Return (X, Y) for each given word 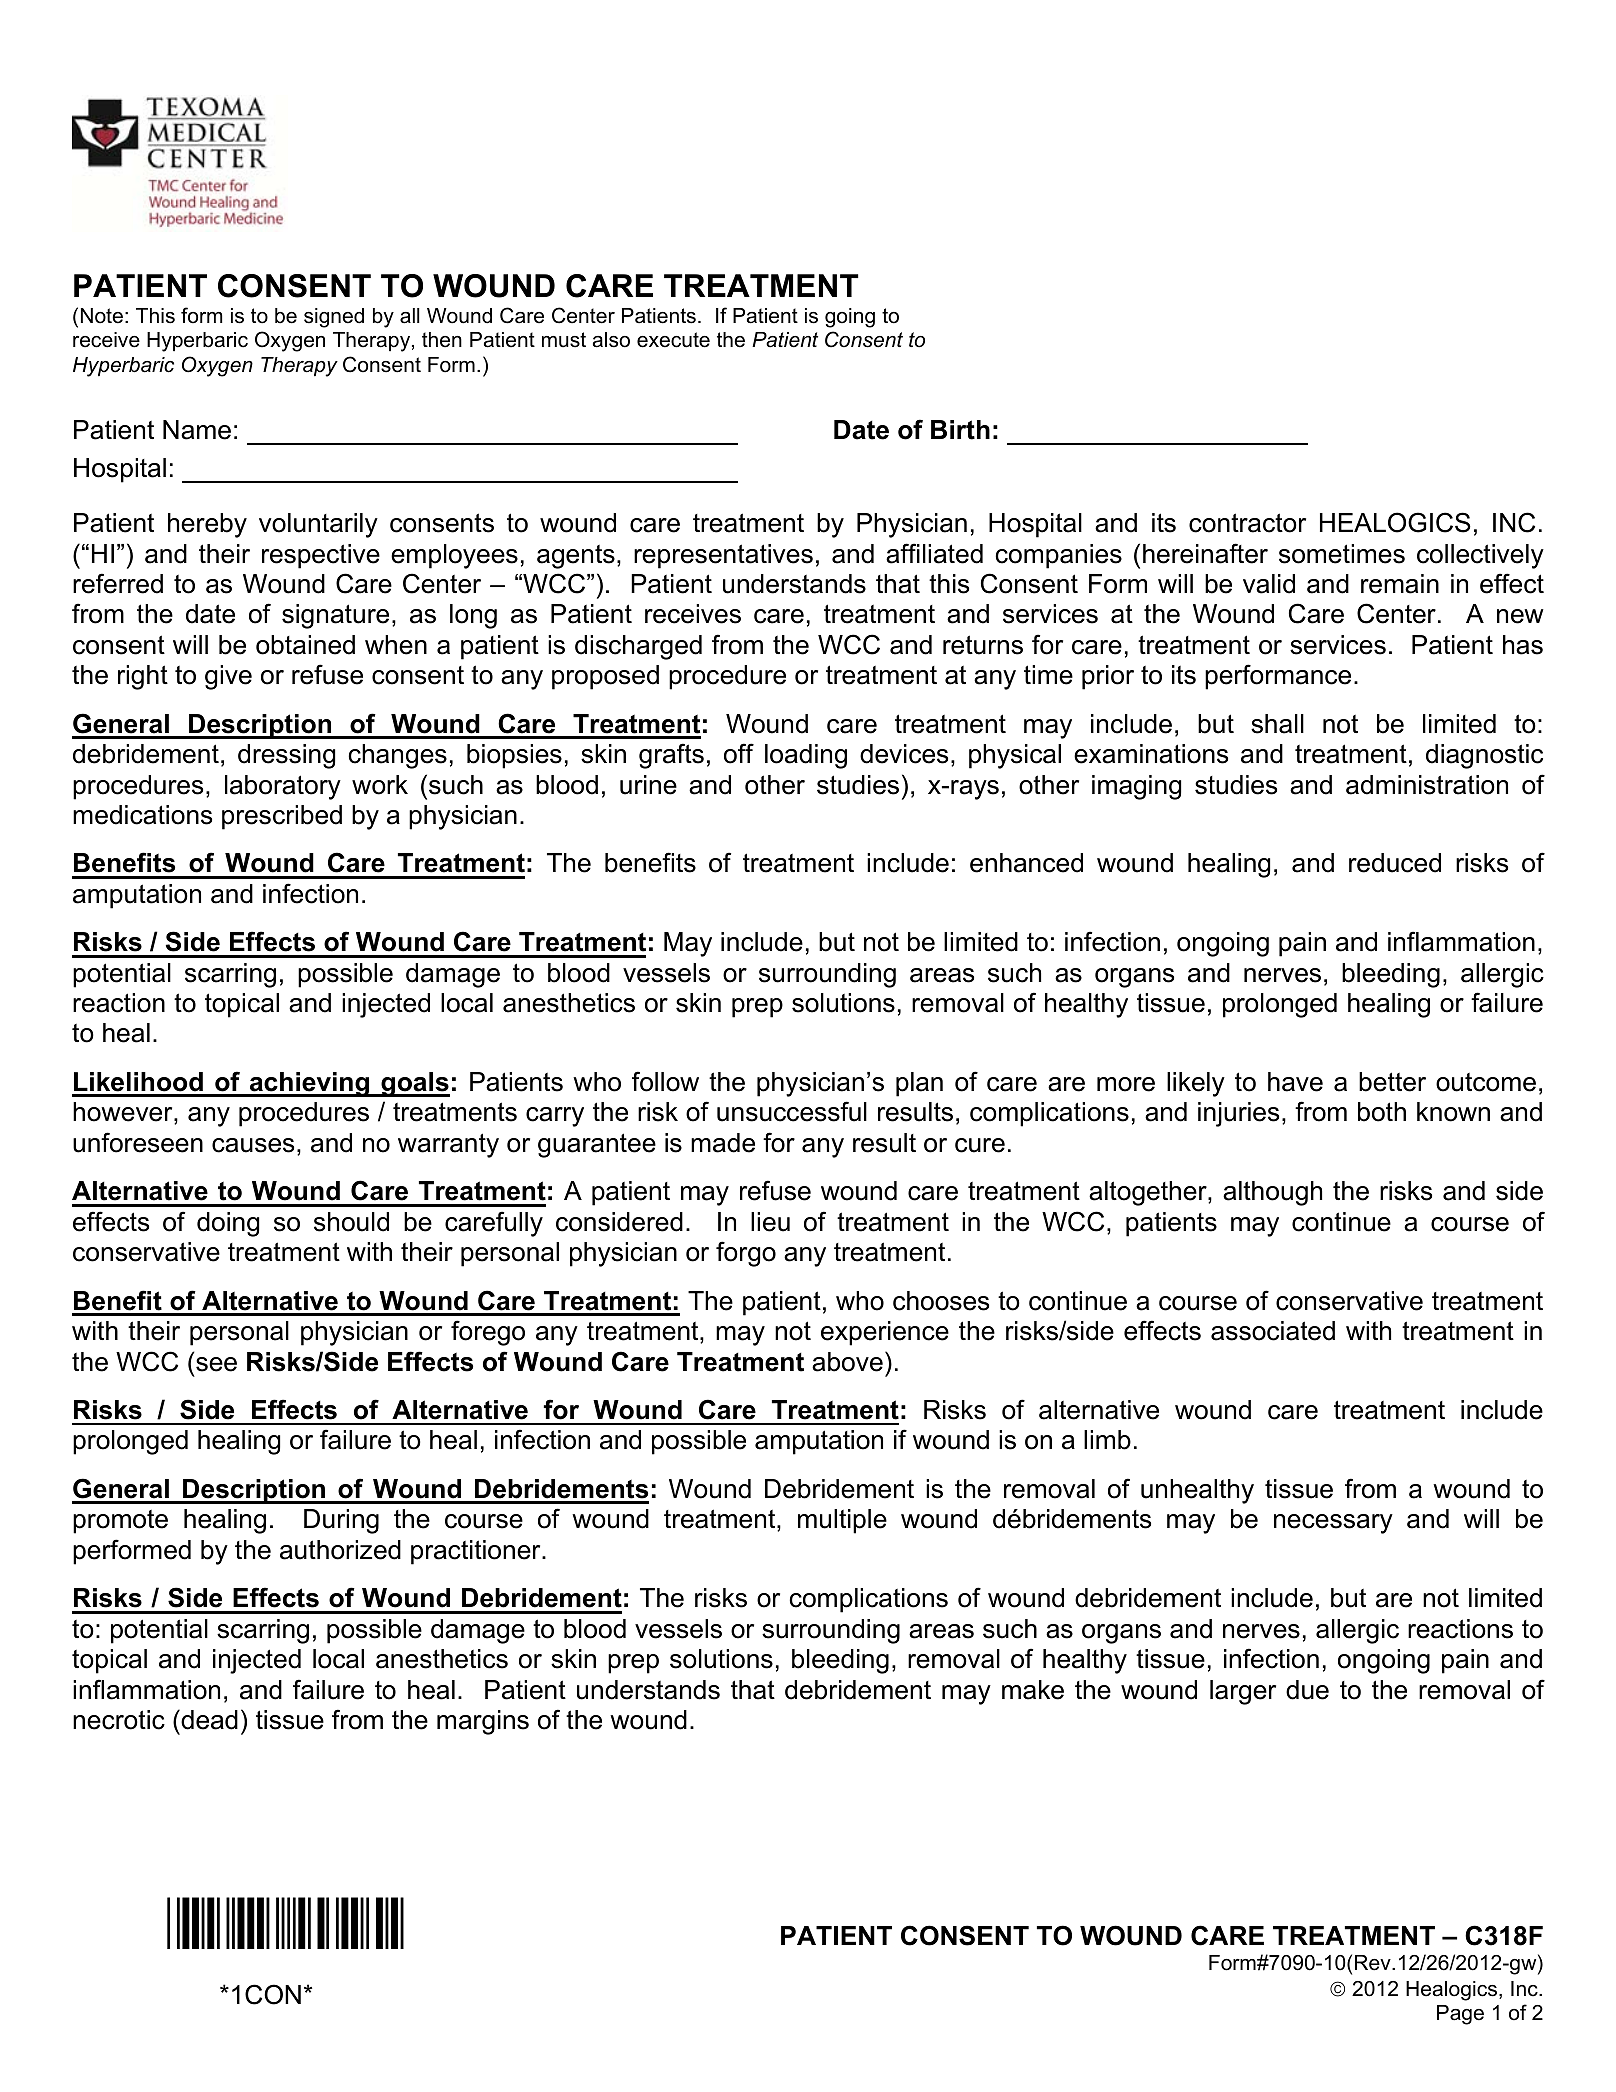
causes (253, 1145)
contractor (1247, 523)
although (1272, 1193)
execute (673, 340)
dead (208, 1719)
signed (334, 318)
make (1033, 1690)
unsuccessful (792, 1111)
